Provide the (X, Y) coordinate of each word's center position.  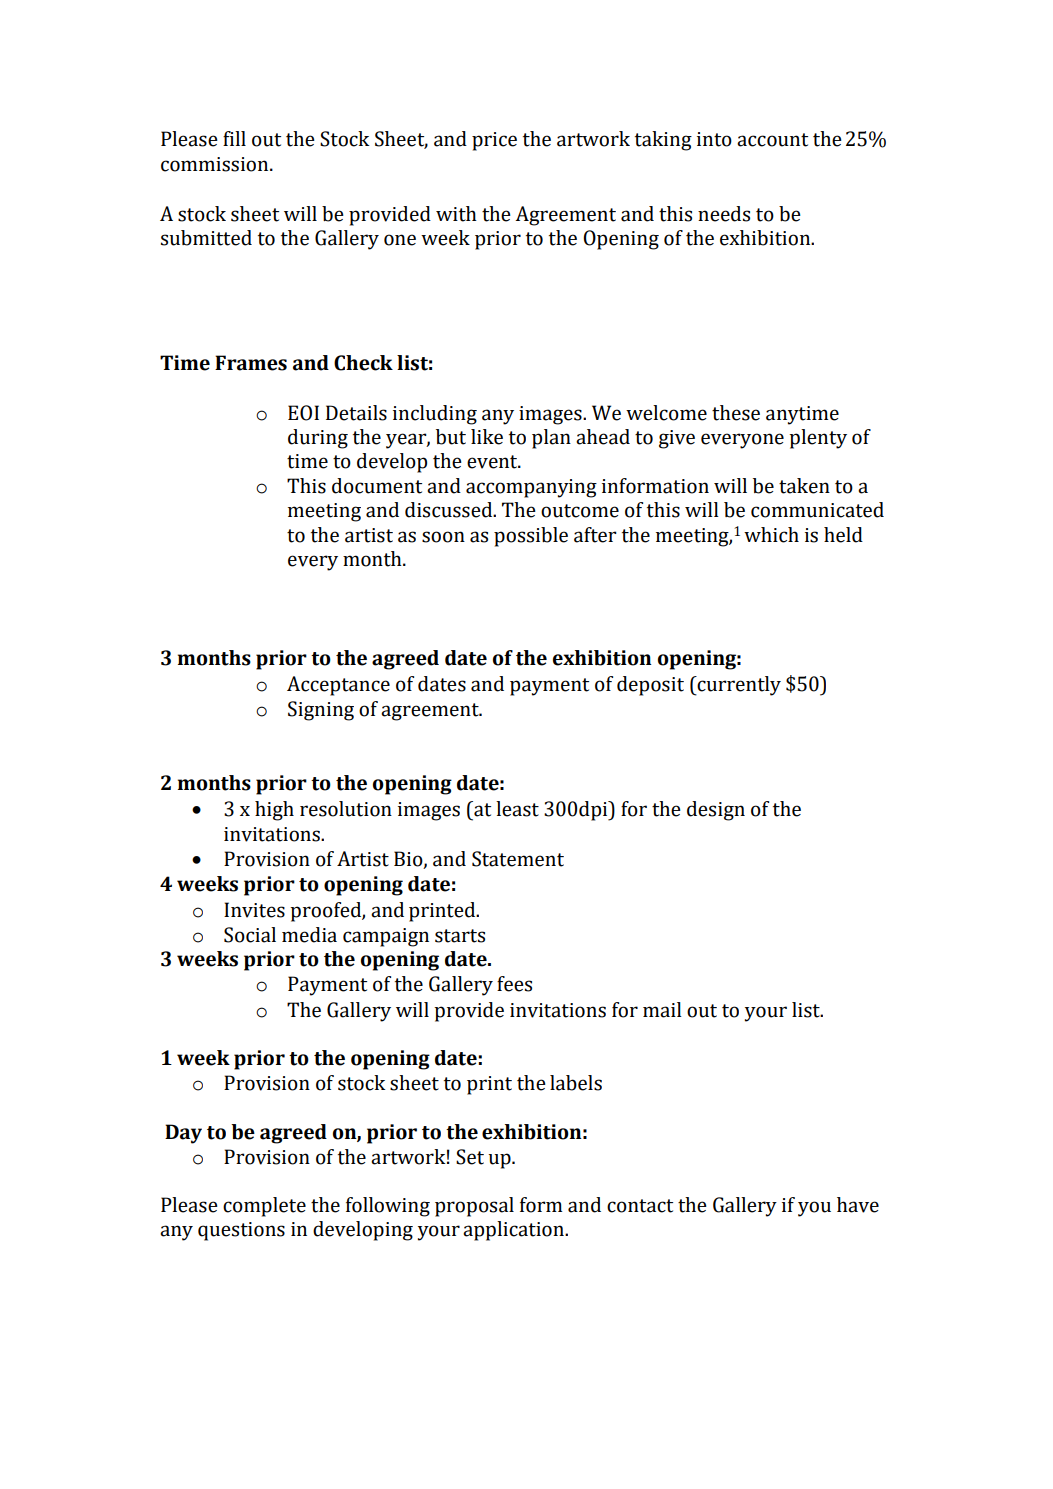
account (772, 140)
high (274, 811)
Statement (518, 859)
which (771, 535)
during (318, 439)
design (716, 811)
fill (234, 138)
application (514, 1231)
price (494, 141)
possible (531, 537)
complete (264, 1207)
